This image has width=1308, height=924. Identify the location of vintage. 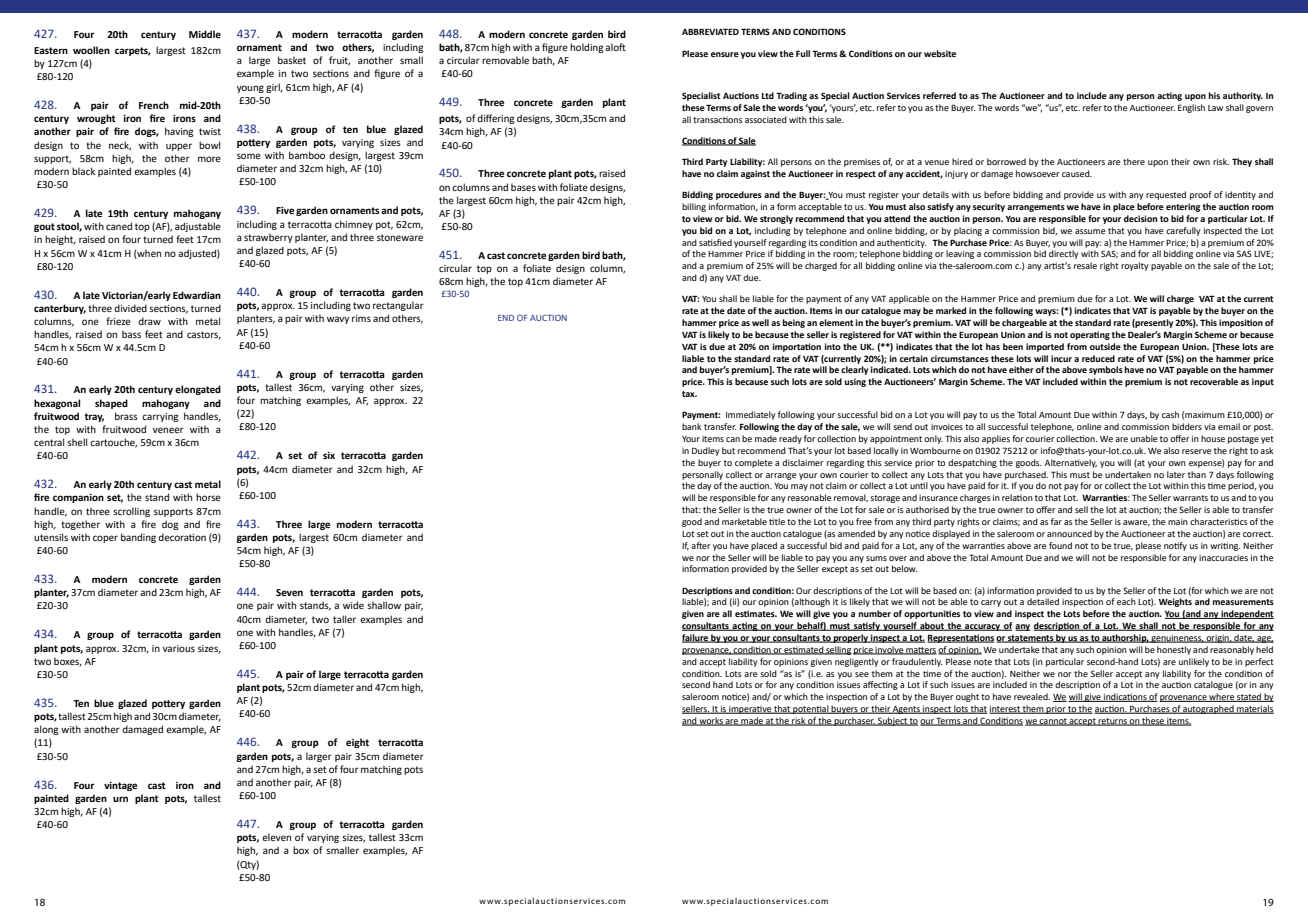
(120, 786).
